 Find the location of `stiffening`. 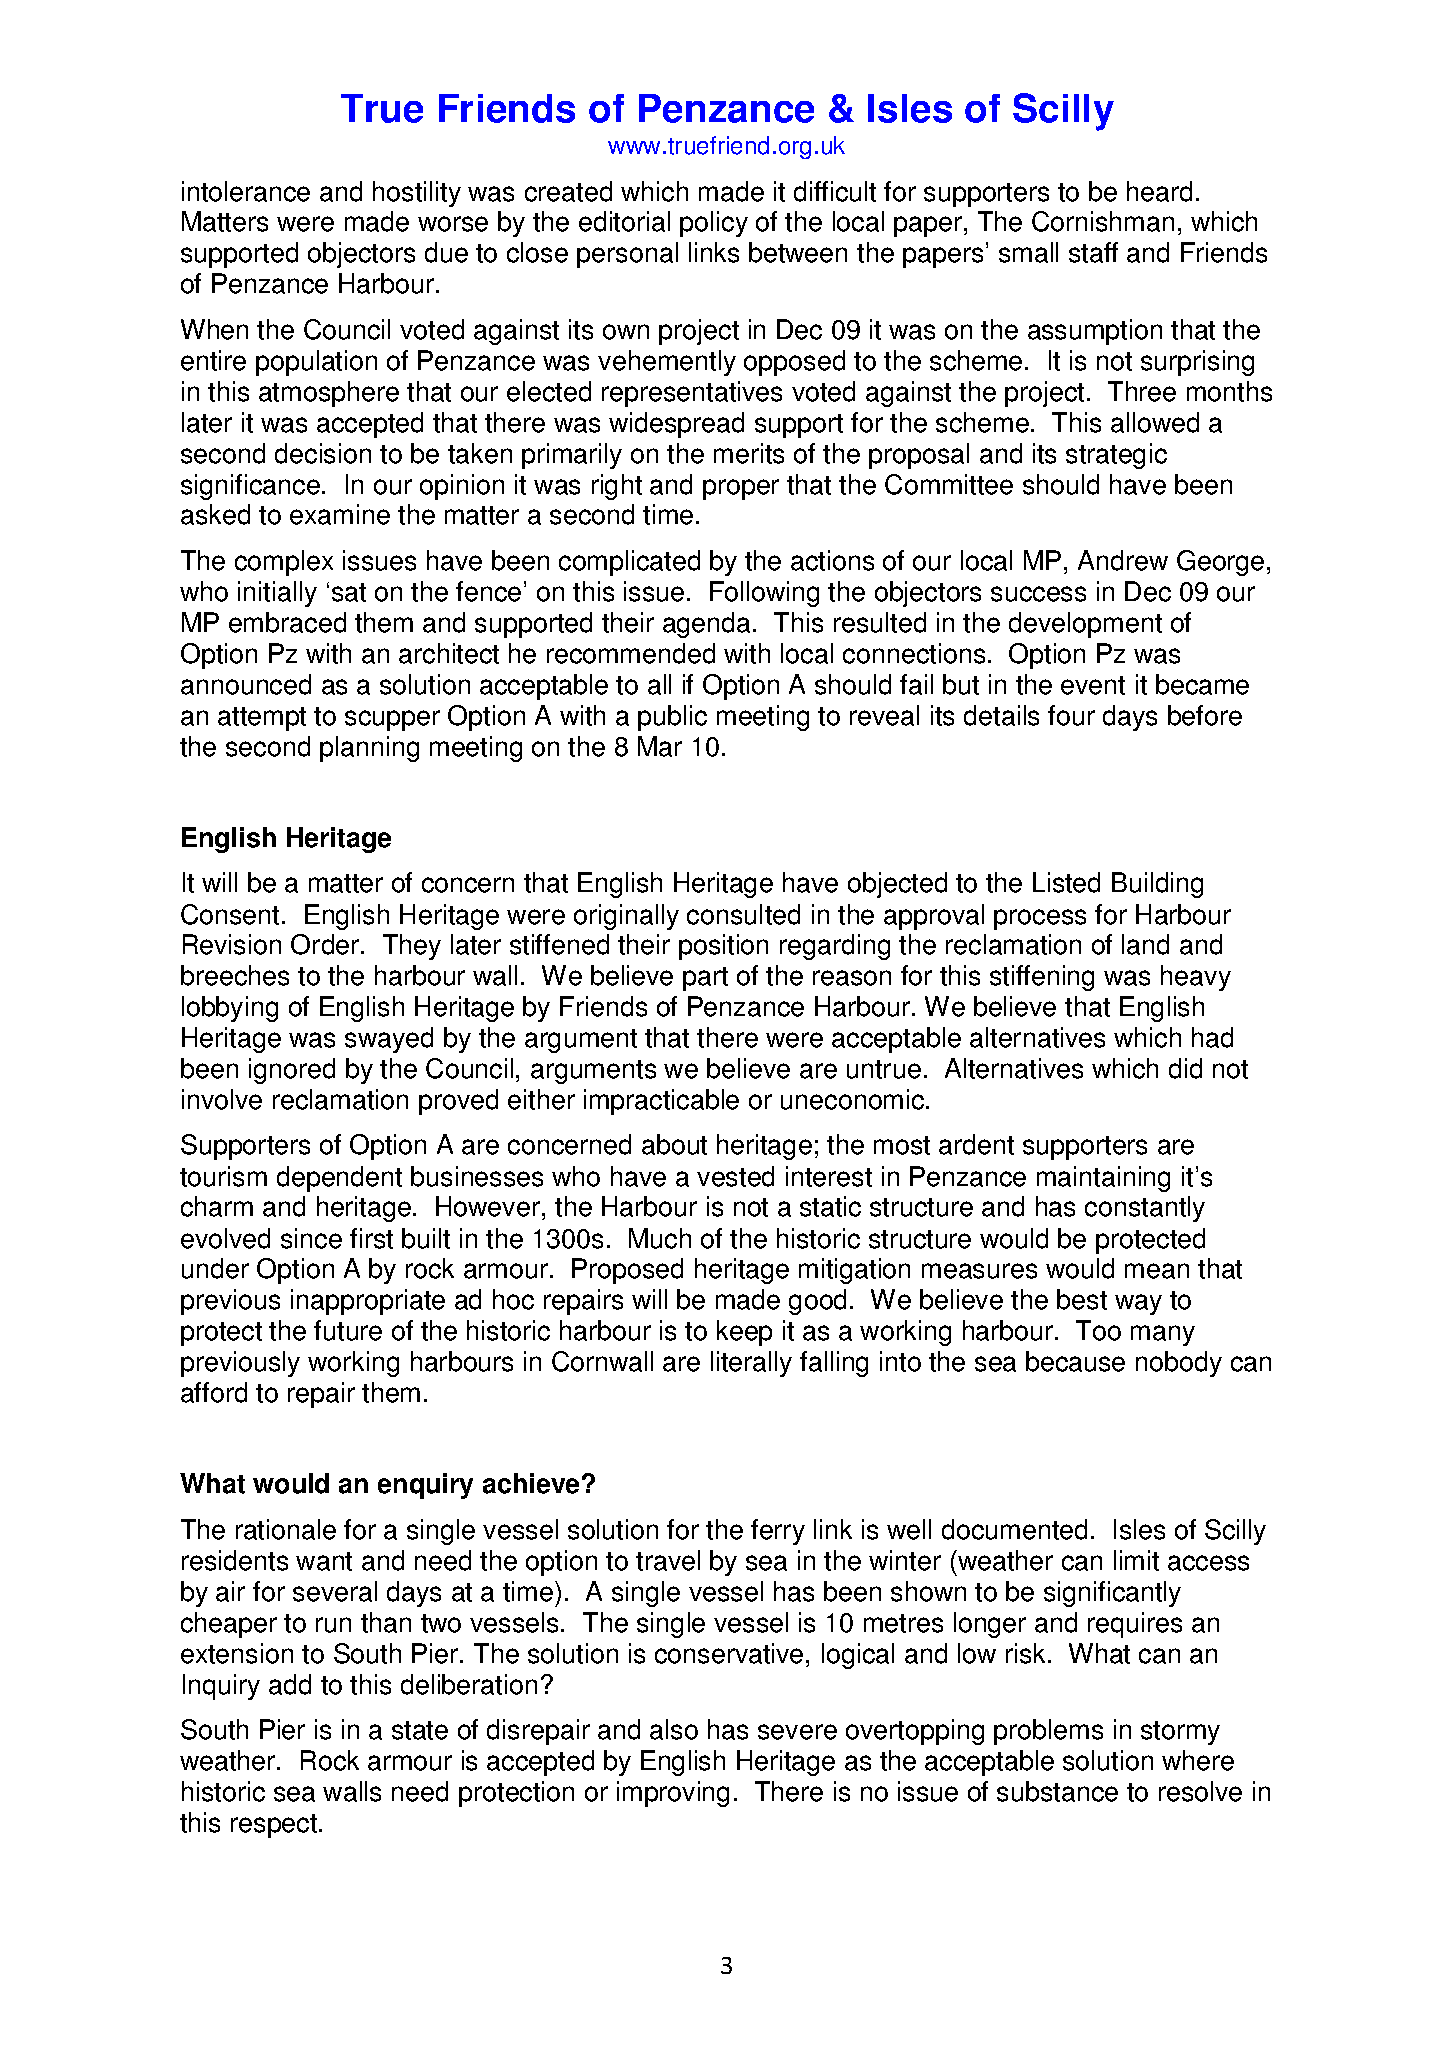

stiffening is located at coordinates (1042, 978).
